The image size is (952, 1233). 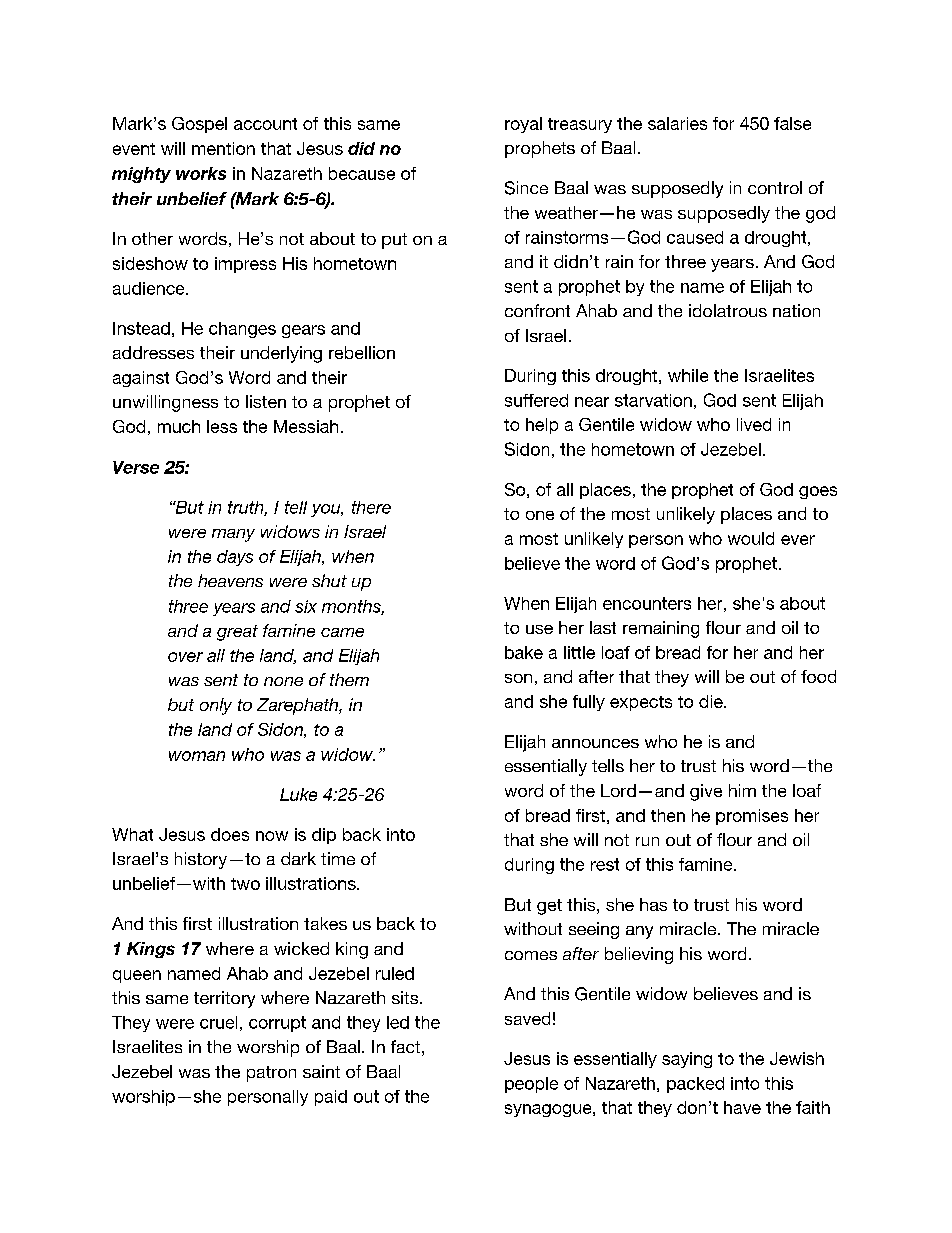 I want to click on promises, so click(x=752, y=817).
